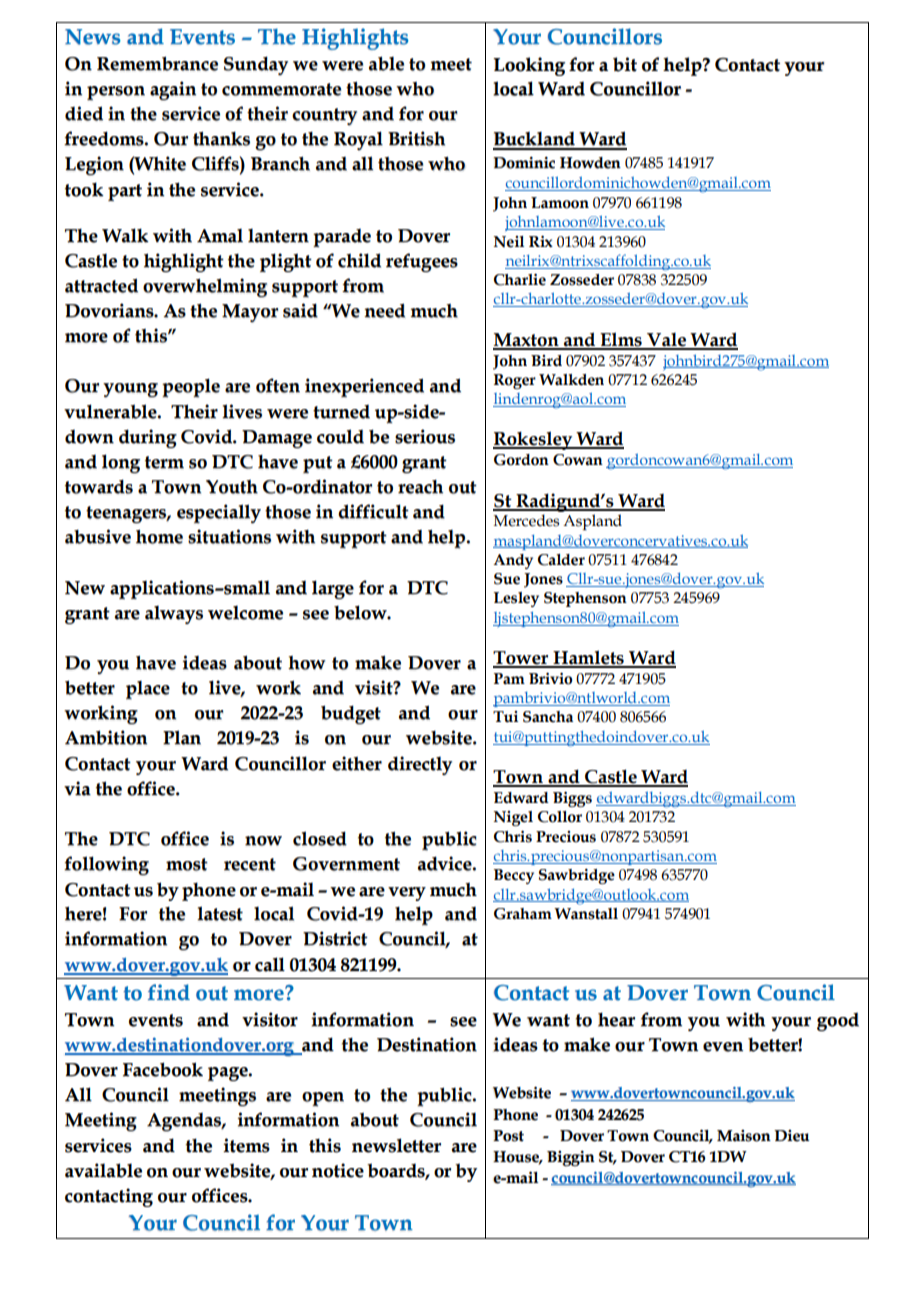  I want to click on Roger, so click(515, 381).
